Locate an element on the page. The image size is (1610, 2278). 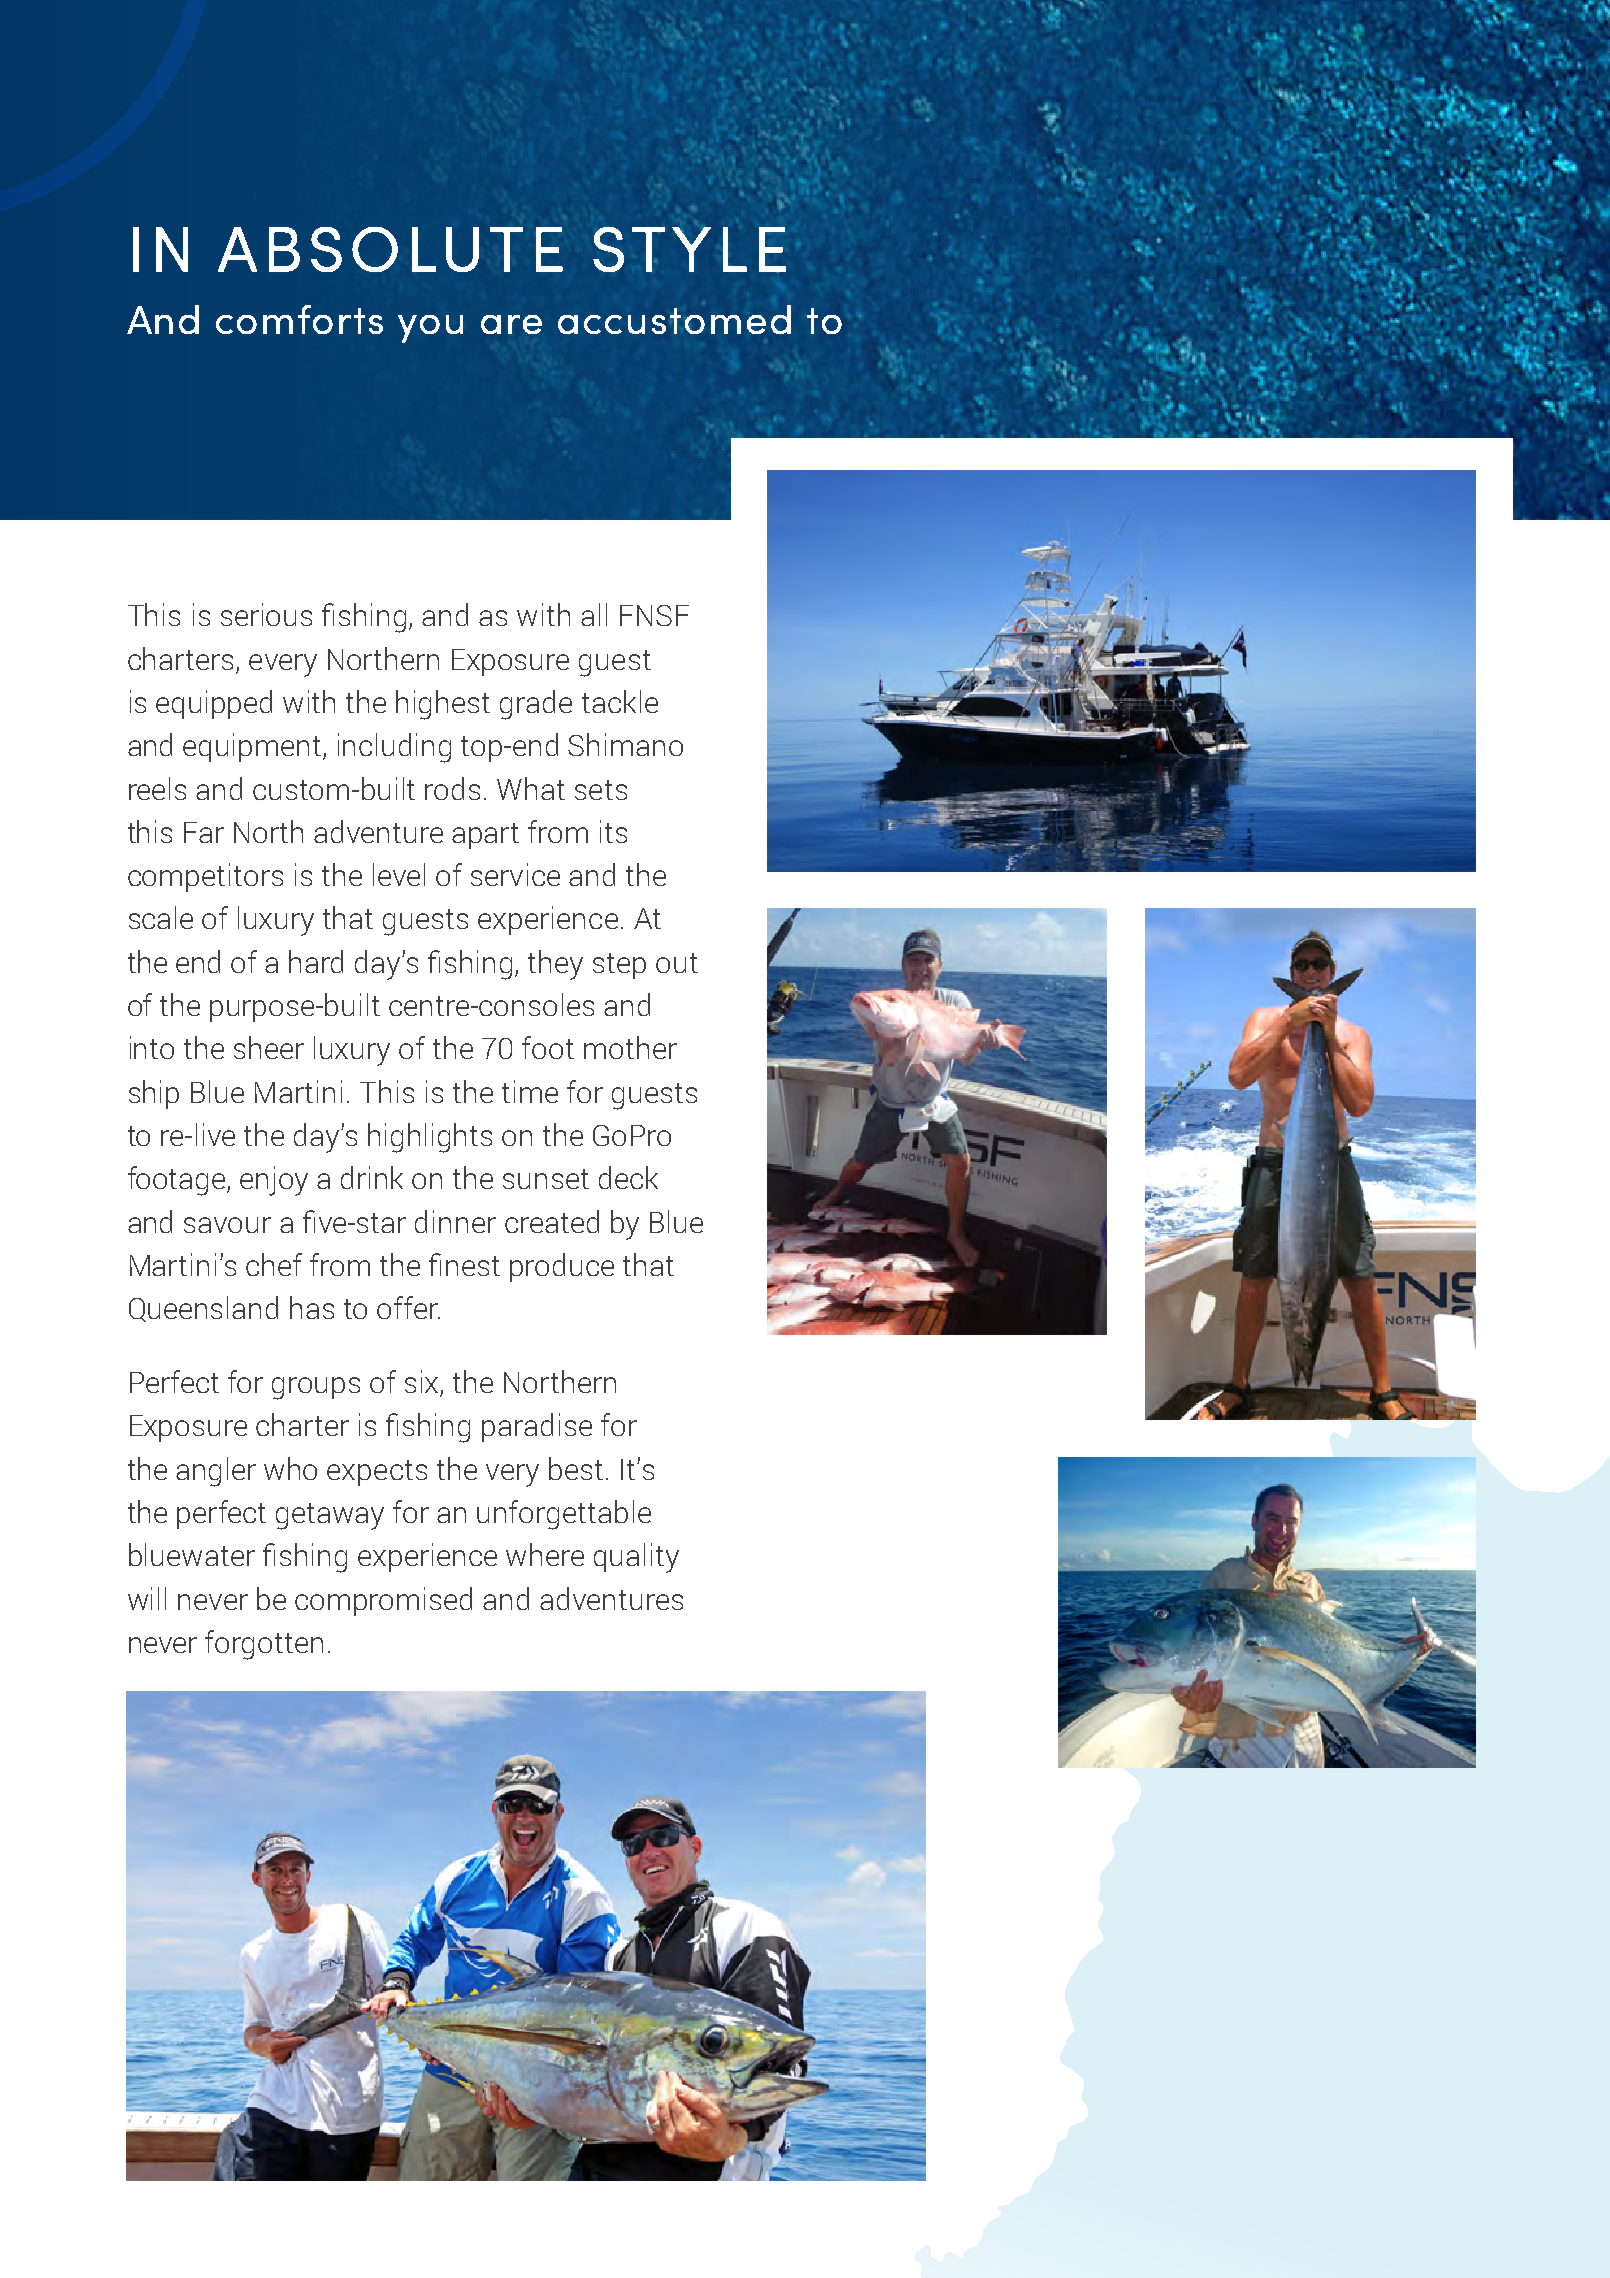
comforts is located at coordinates (299, 319).
